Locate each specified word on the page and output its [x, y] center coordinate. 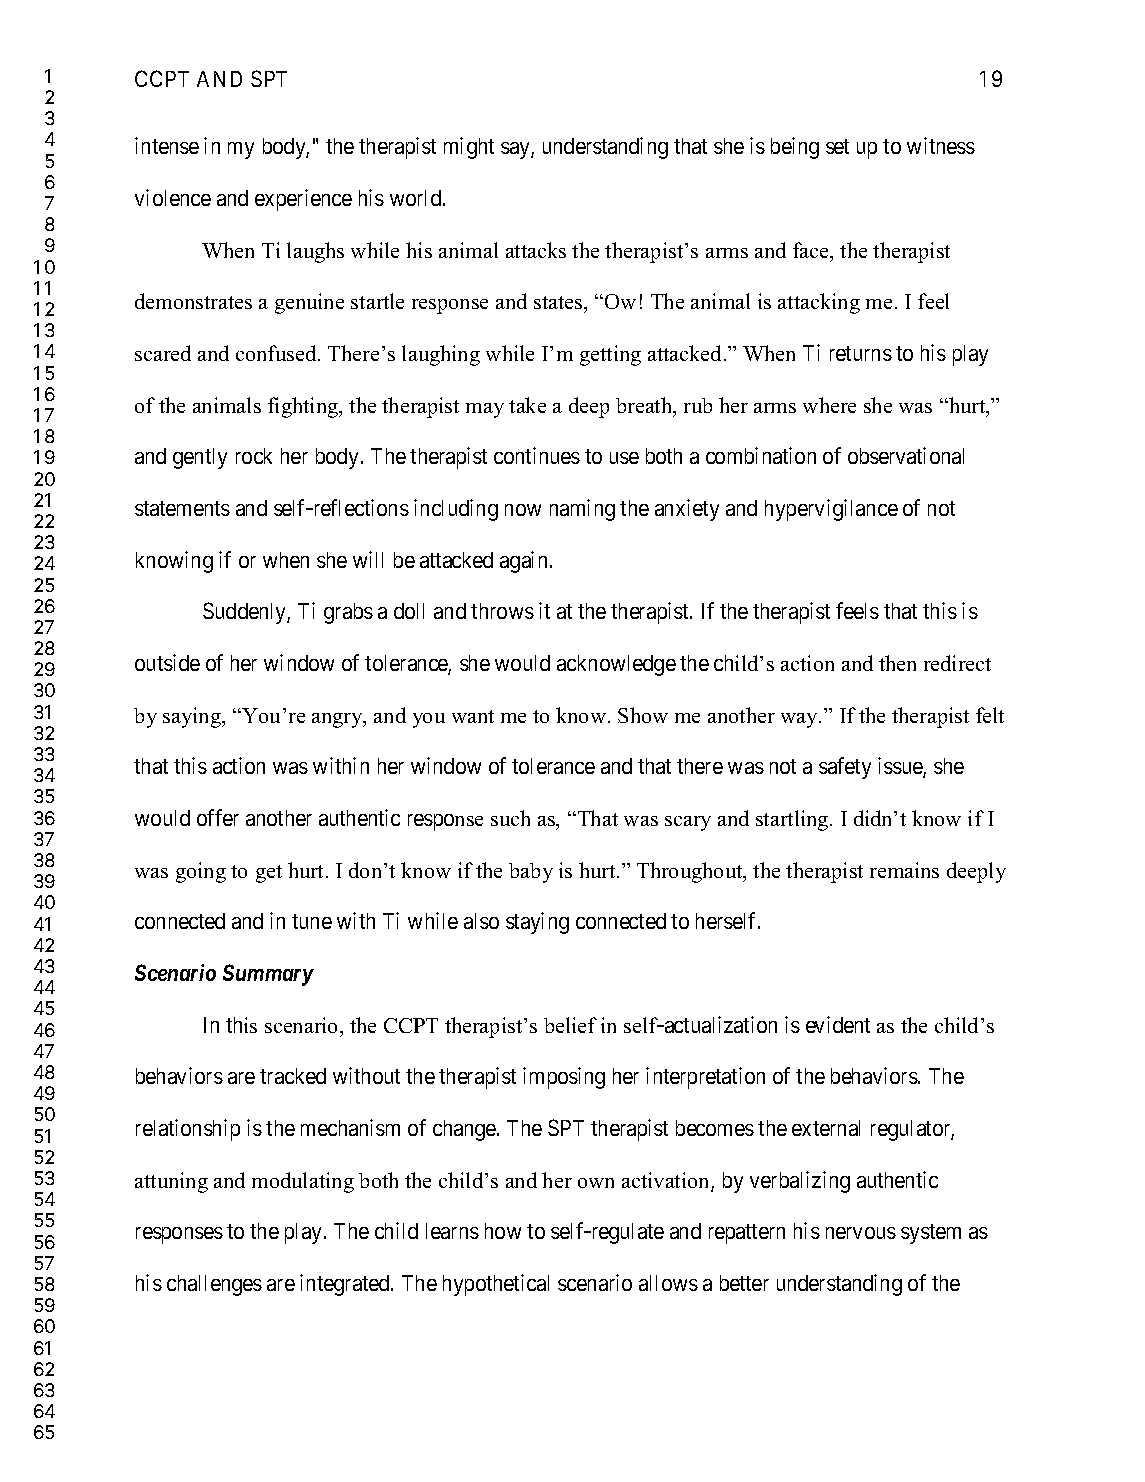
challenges [214, 1285]
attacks [536, 250]
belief [570, 1025]
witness [941, 145]
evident [838, 1024]
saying [193, 717]
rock [254, 456]
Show [643, 715]
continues [537, 455]
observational [906, 455]
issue [901, 767]
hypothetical [496, 1285]
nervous [861, 1233]
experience [303, 200]
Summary [268, 975]
